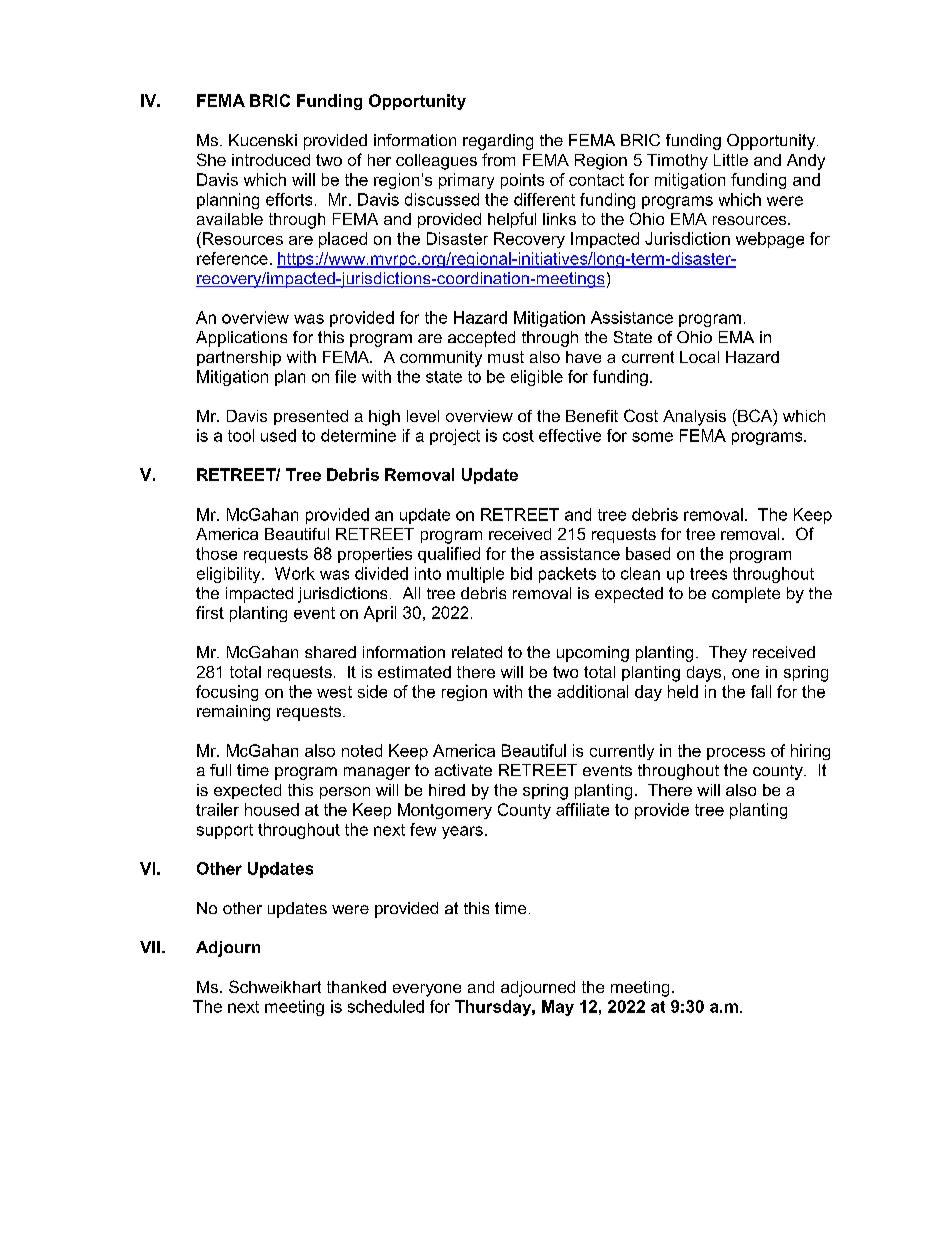 This screenshot has height=1233, width=952. Describe the element at coordinates (150, 947) in the screenshot. I see `VII` at that location.
